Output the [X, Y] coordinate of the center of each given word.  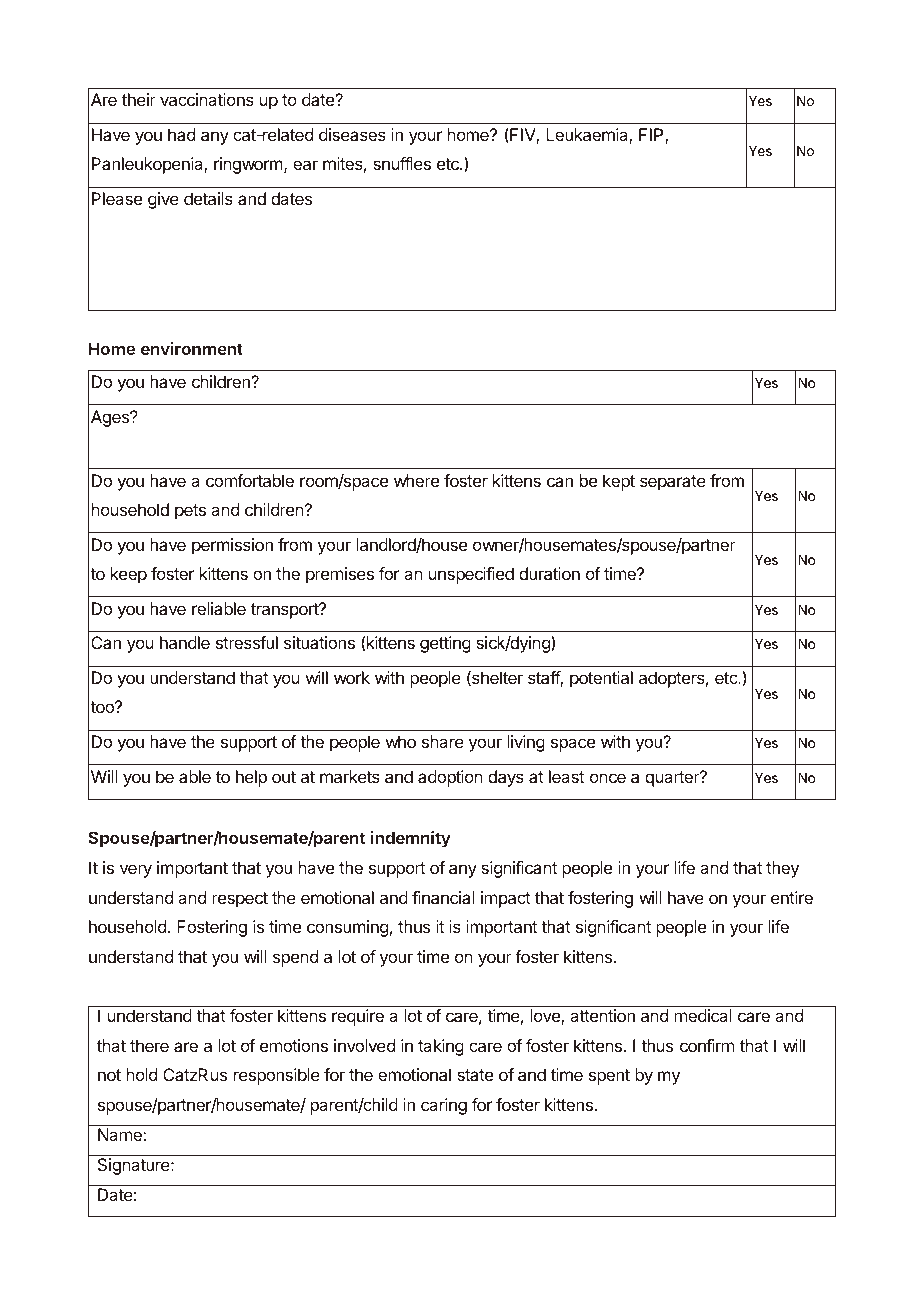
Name [121, 1134]
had [181, 134]
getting [445, 644]
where [416, 480]
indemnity [411, 839]
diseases [352, 134]
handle [185, 642]
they [782, 869]
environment [192, 348]
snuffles [402, 163]
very [136, 871]
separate [673, 483]
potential [601, 679]
